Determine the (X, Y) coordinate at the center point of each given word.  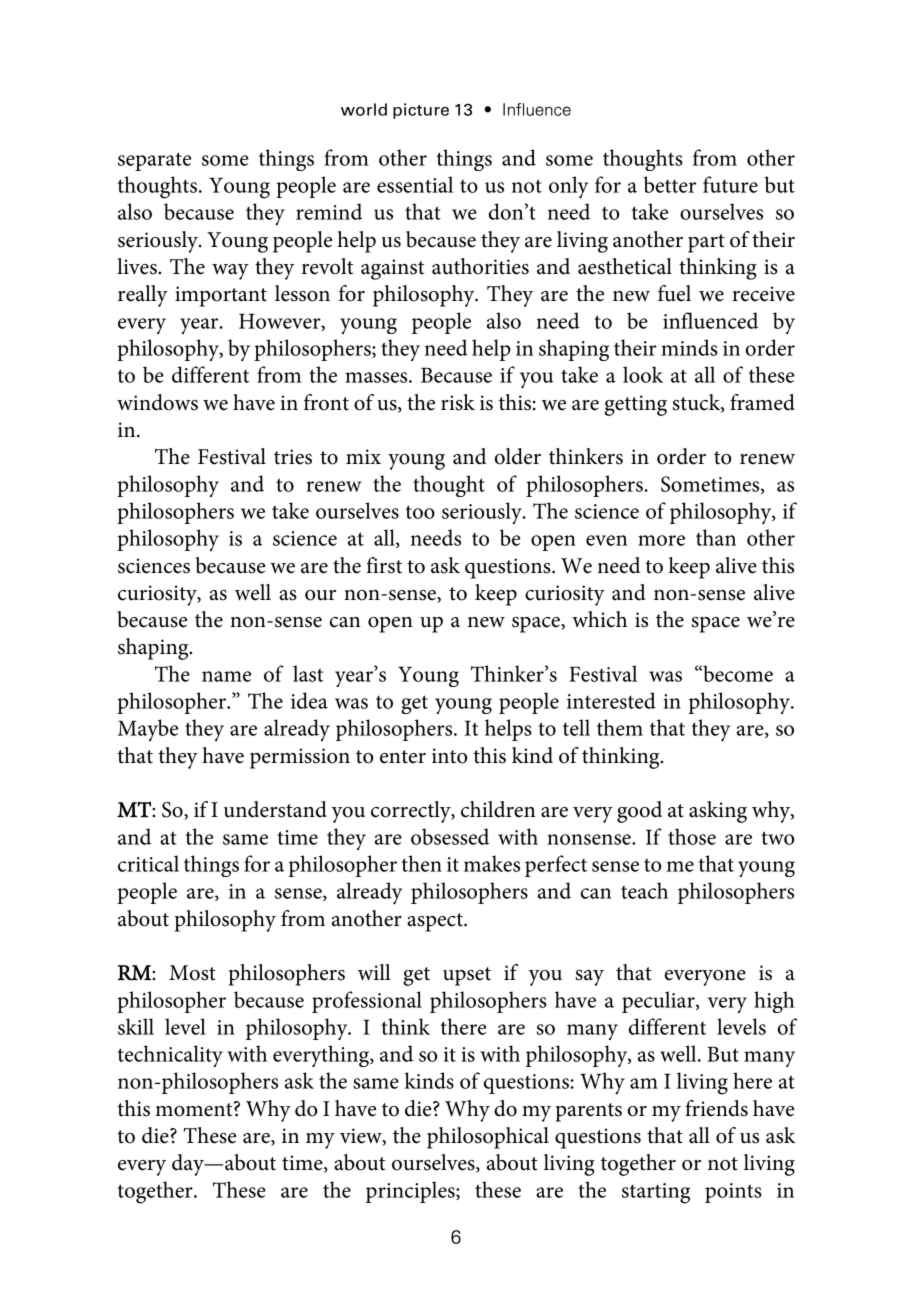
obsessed (450, 836)
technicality (170, 1056)
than (716, 537)
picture (421, 111)
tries (293, 457)
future (730, 184)
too (420, 512)
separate (154, 161)
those (692, 836)
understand (275, 809)
